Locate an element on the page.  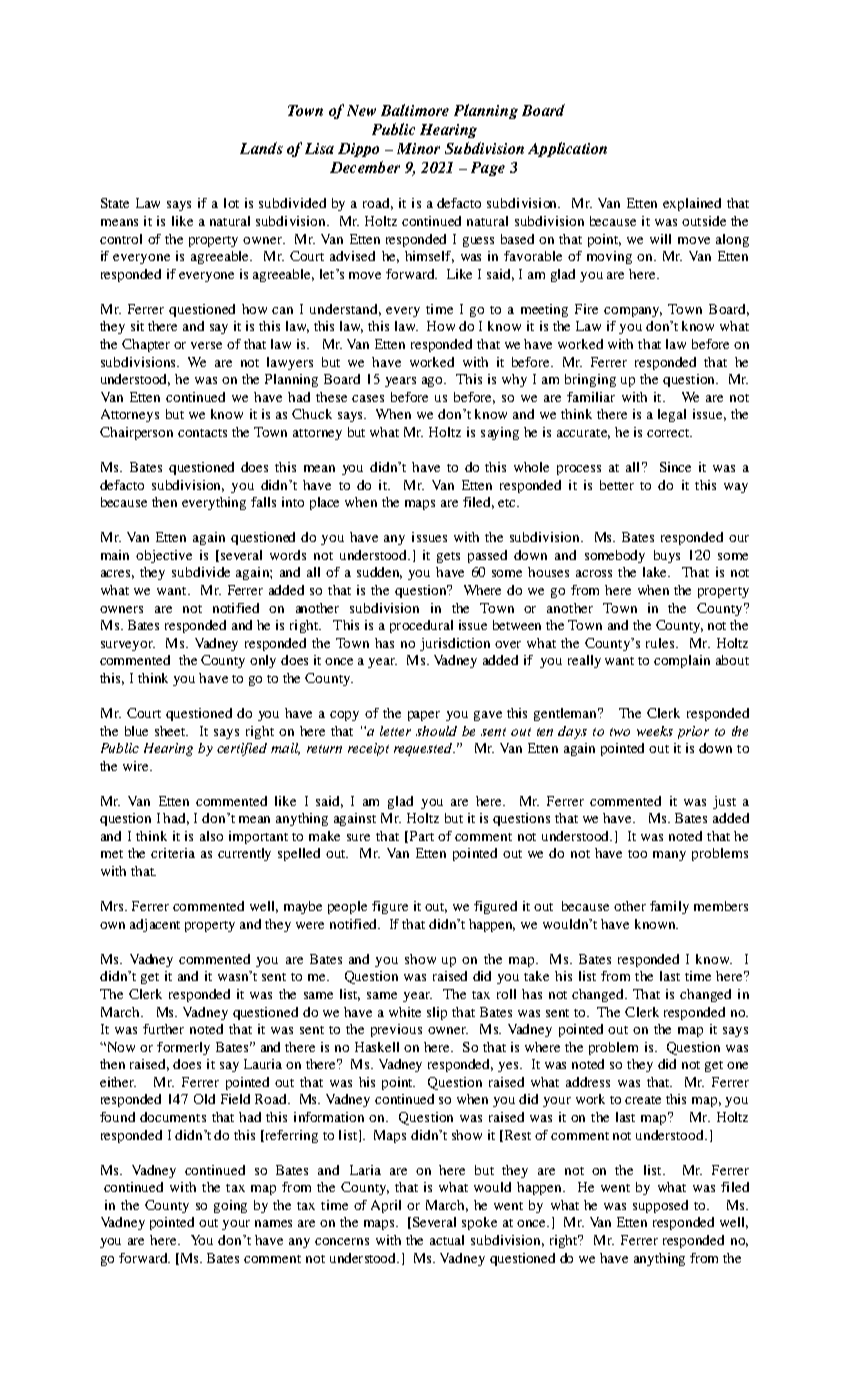
April is located at coordinates (386, 1206).
